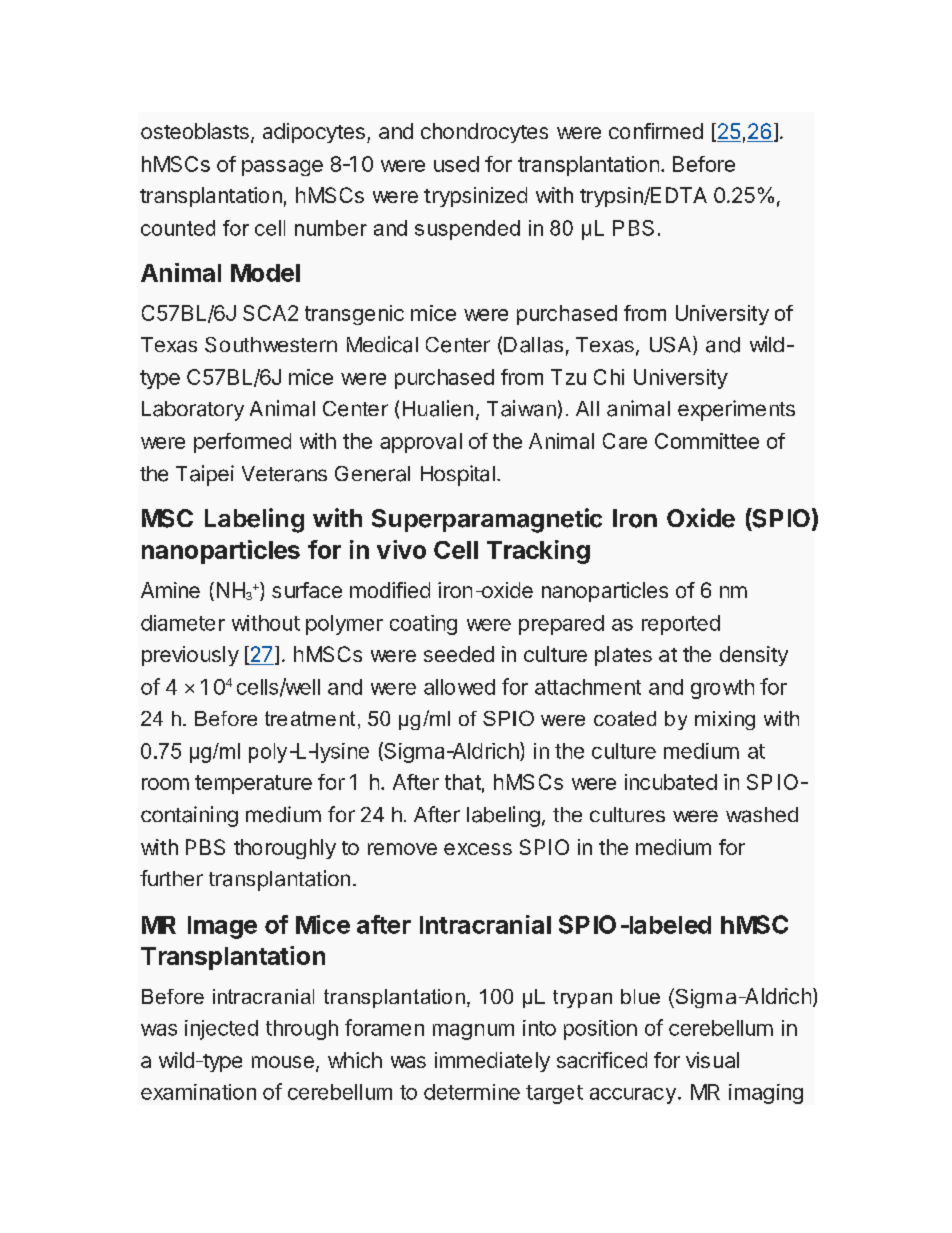 The height and width of the document is (1233, 952). Describe the element at coordinates (656, 131) in the document. I see `confirmed` at that location.
